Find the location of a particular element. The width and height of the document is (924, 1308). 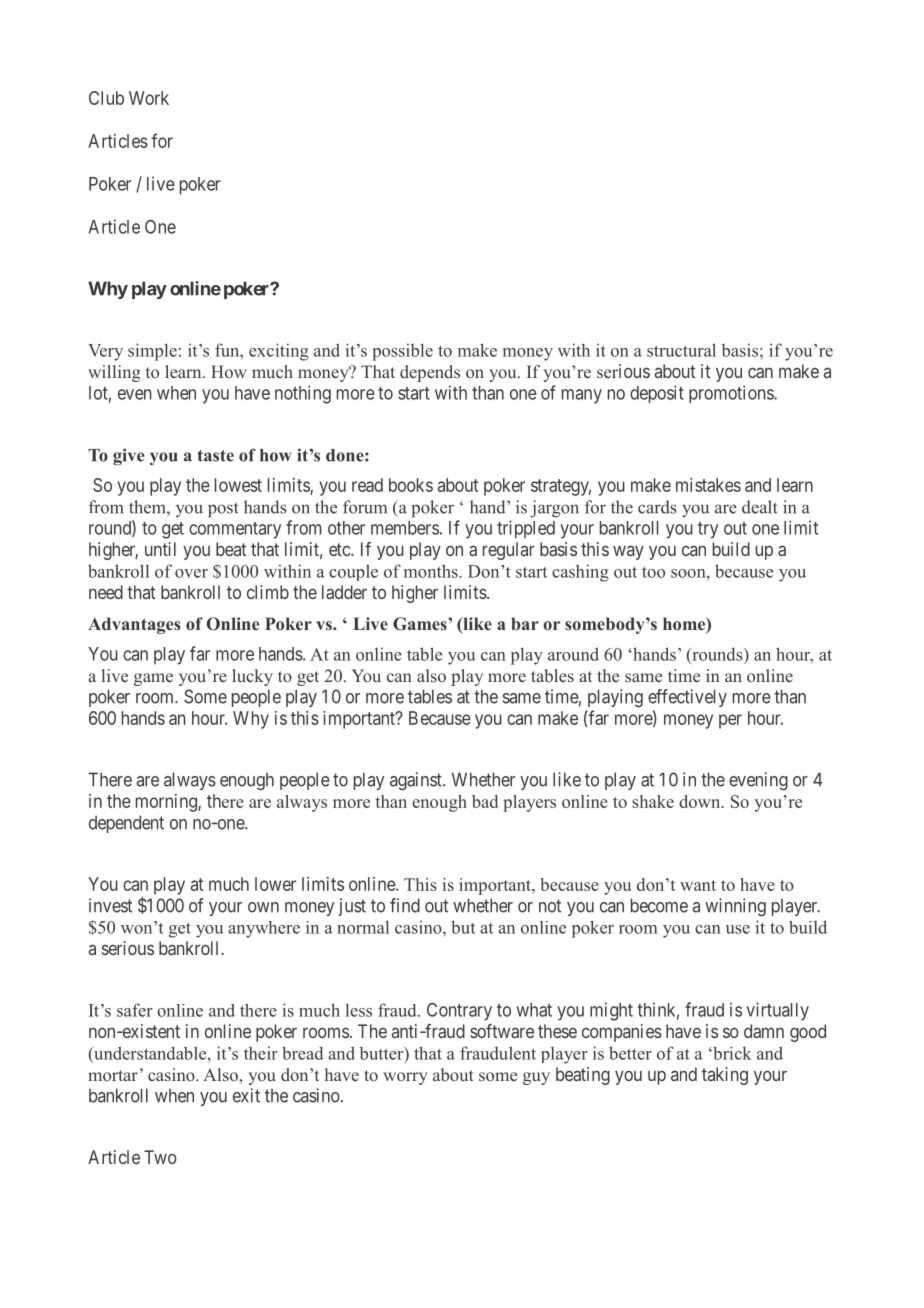

bar is located at coordinates (525, 623).
